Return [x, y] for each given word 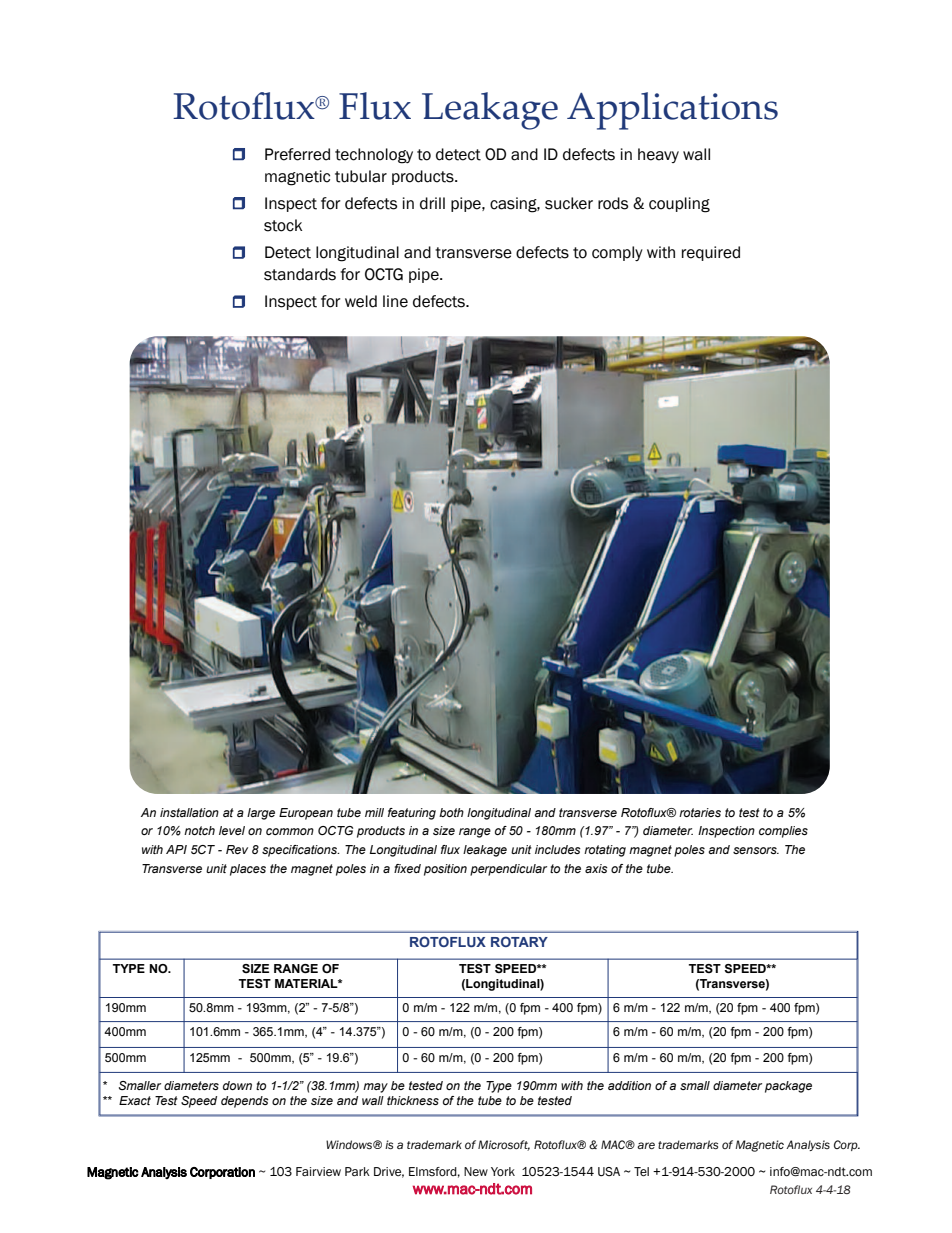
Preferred [297, 154]
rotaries [700, 812]
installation [189, 812]
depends [245, 1102]
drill [432, 203]
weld [361, 301]
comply [617, 253]
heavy [658, 155]
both [451, 812]
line [395, 301]
